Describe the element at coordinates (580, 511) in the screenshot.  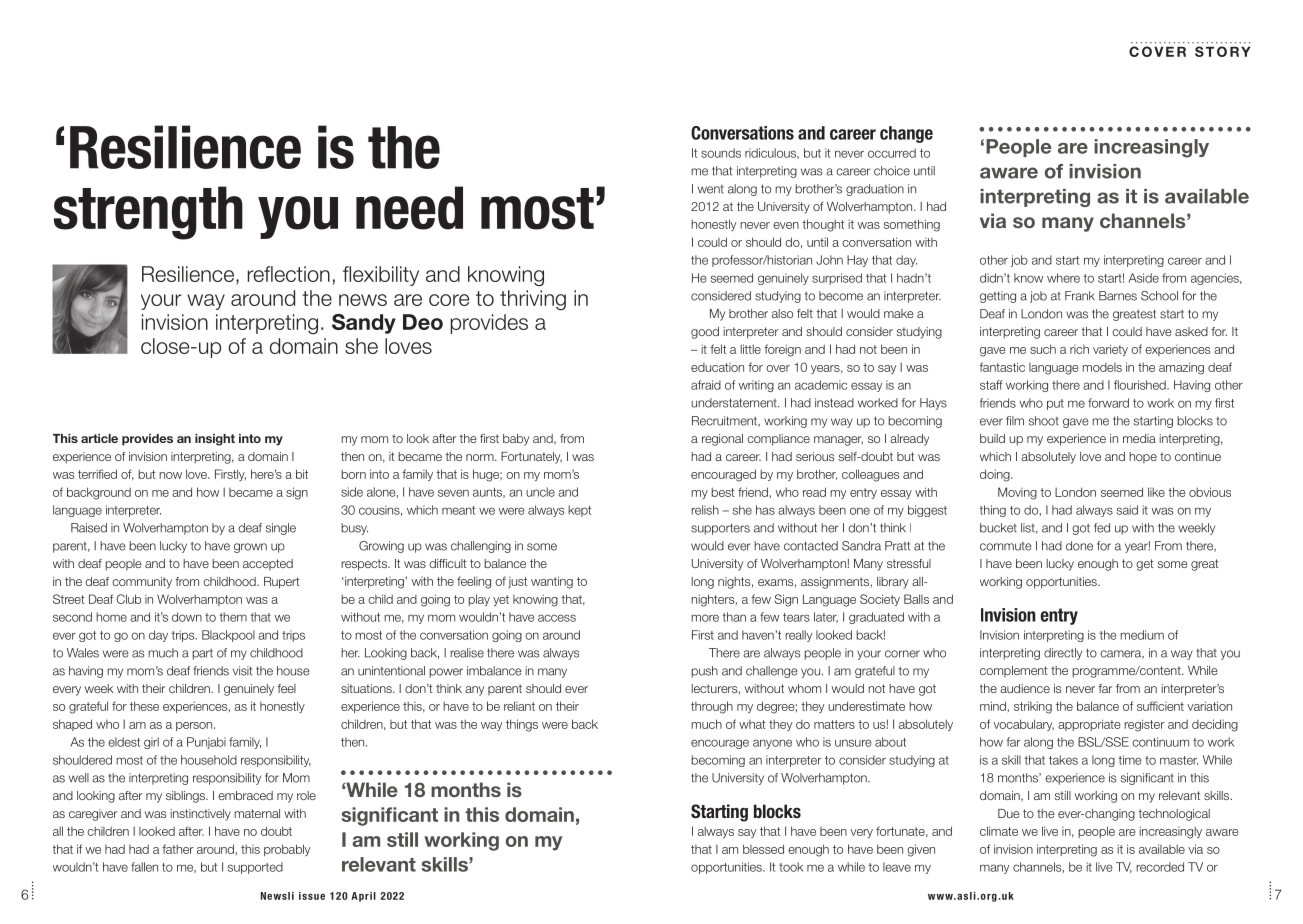
I see `kept` at that location.
